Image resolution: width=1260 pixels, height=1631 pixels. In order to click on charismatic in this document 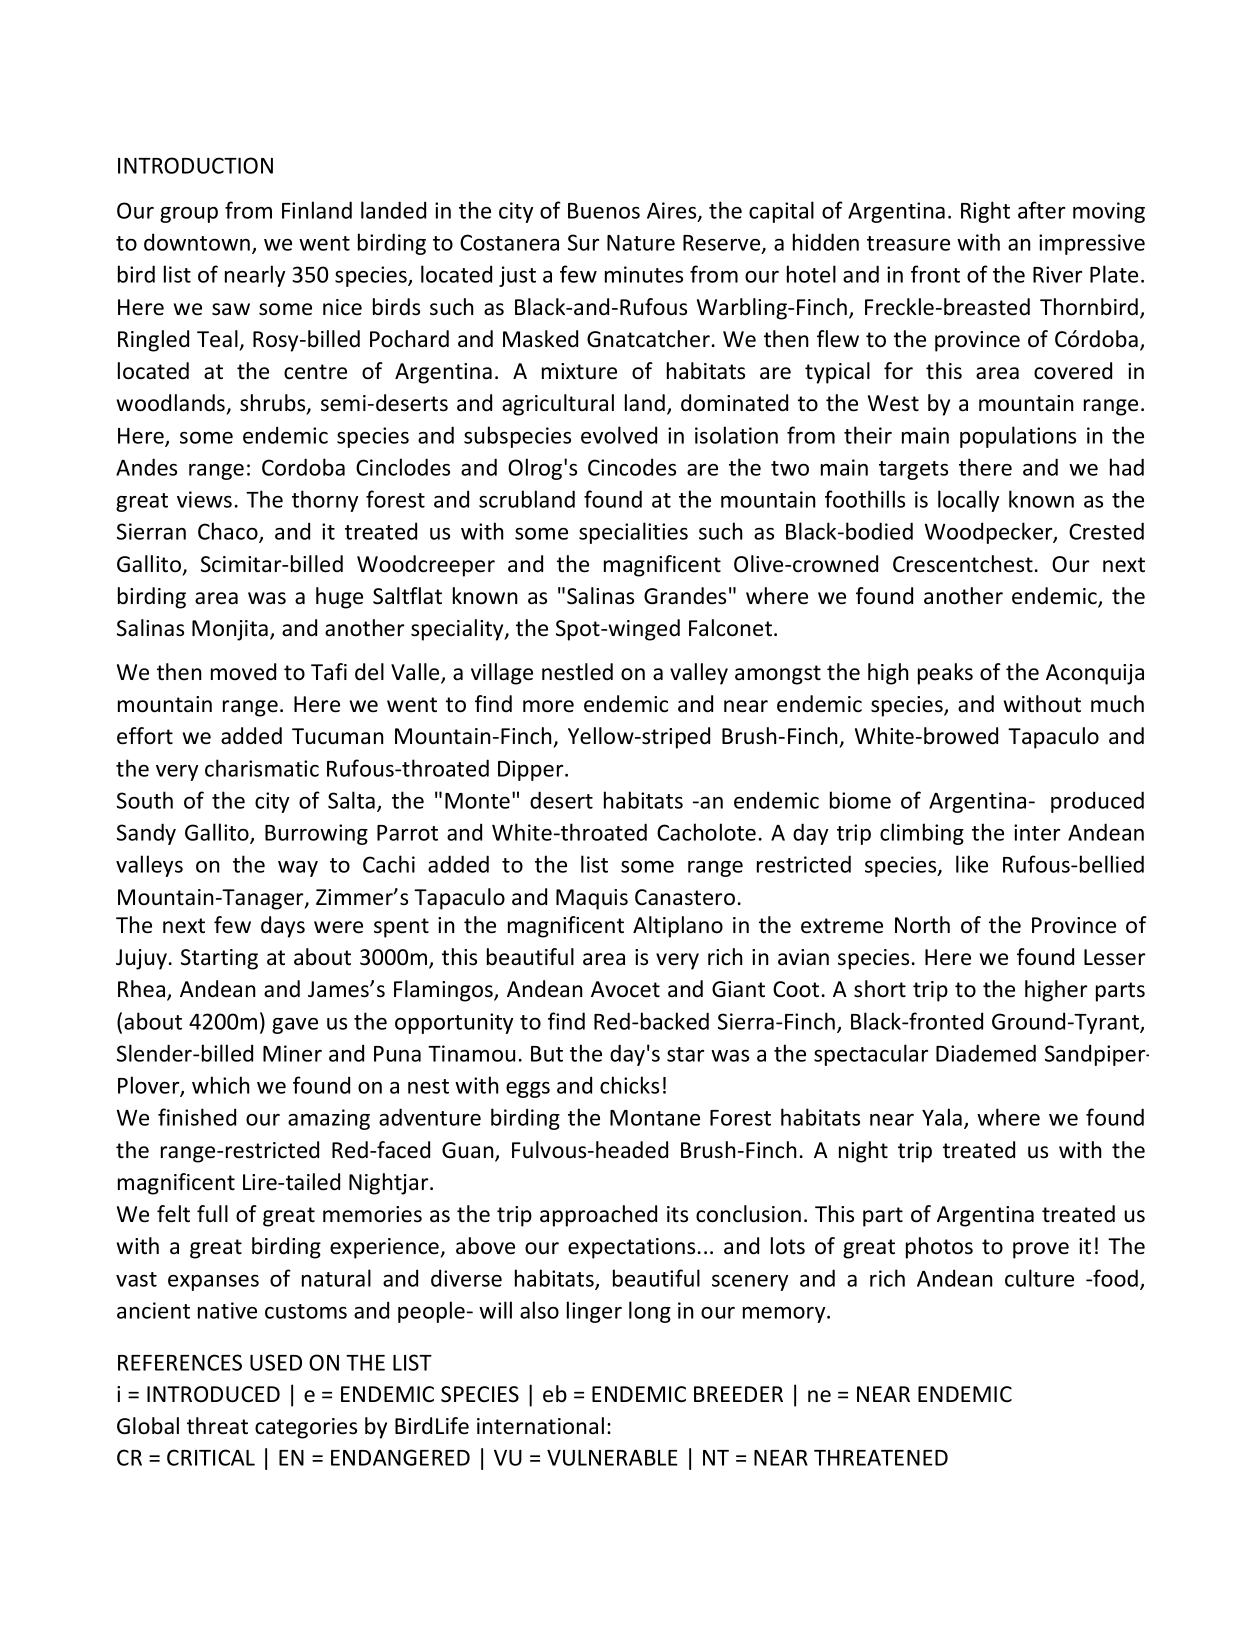, I will do `click(262, 768)`.
